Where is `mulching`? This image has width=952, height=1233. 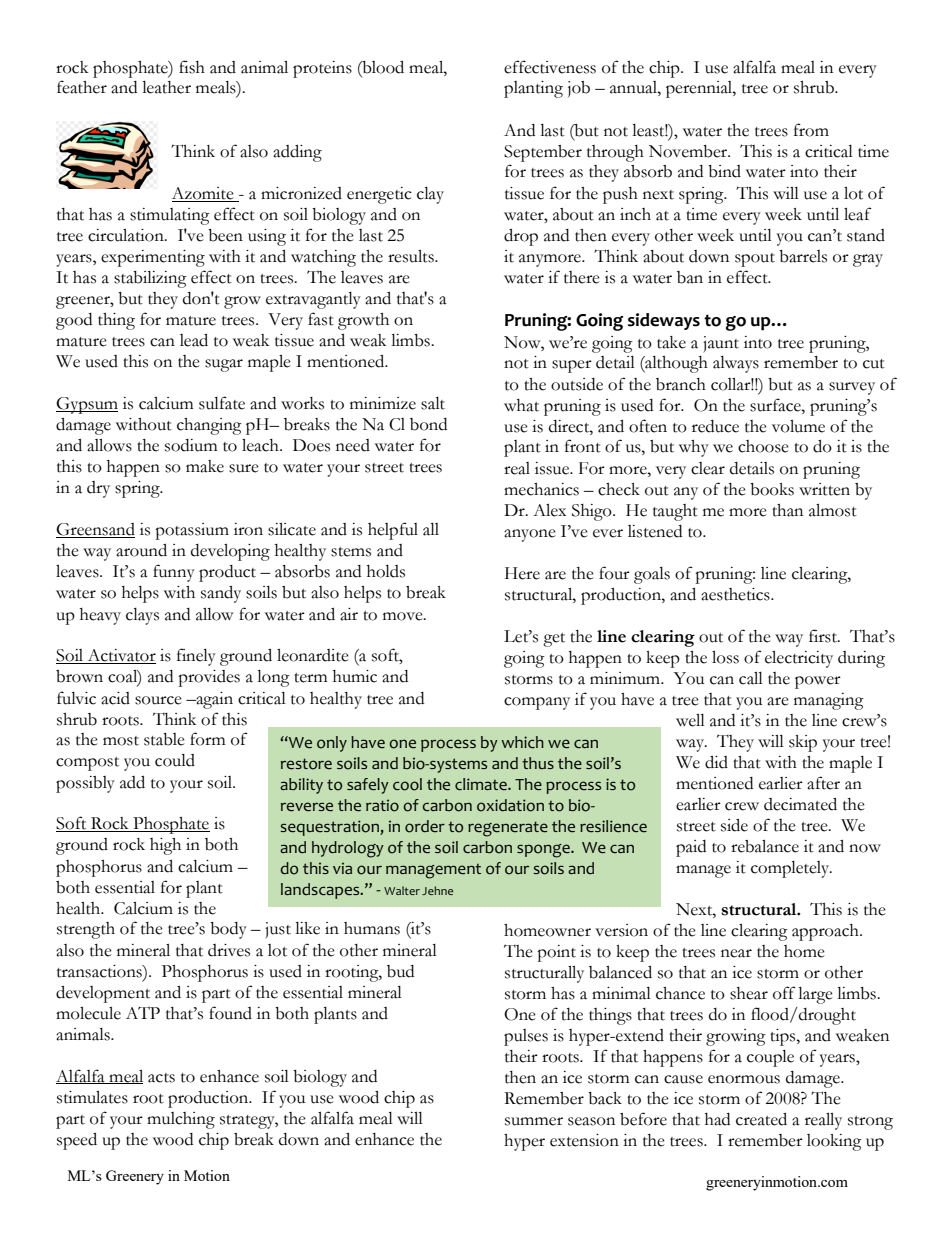
mulching is located at coordinates (181, 1120).
